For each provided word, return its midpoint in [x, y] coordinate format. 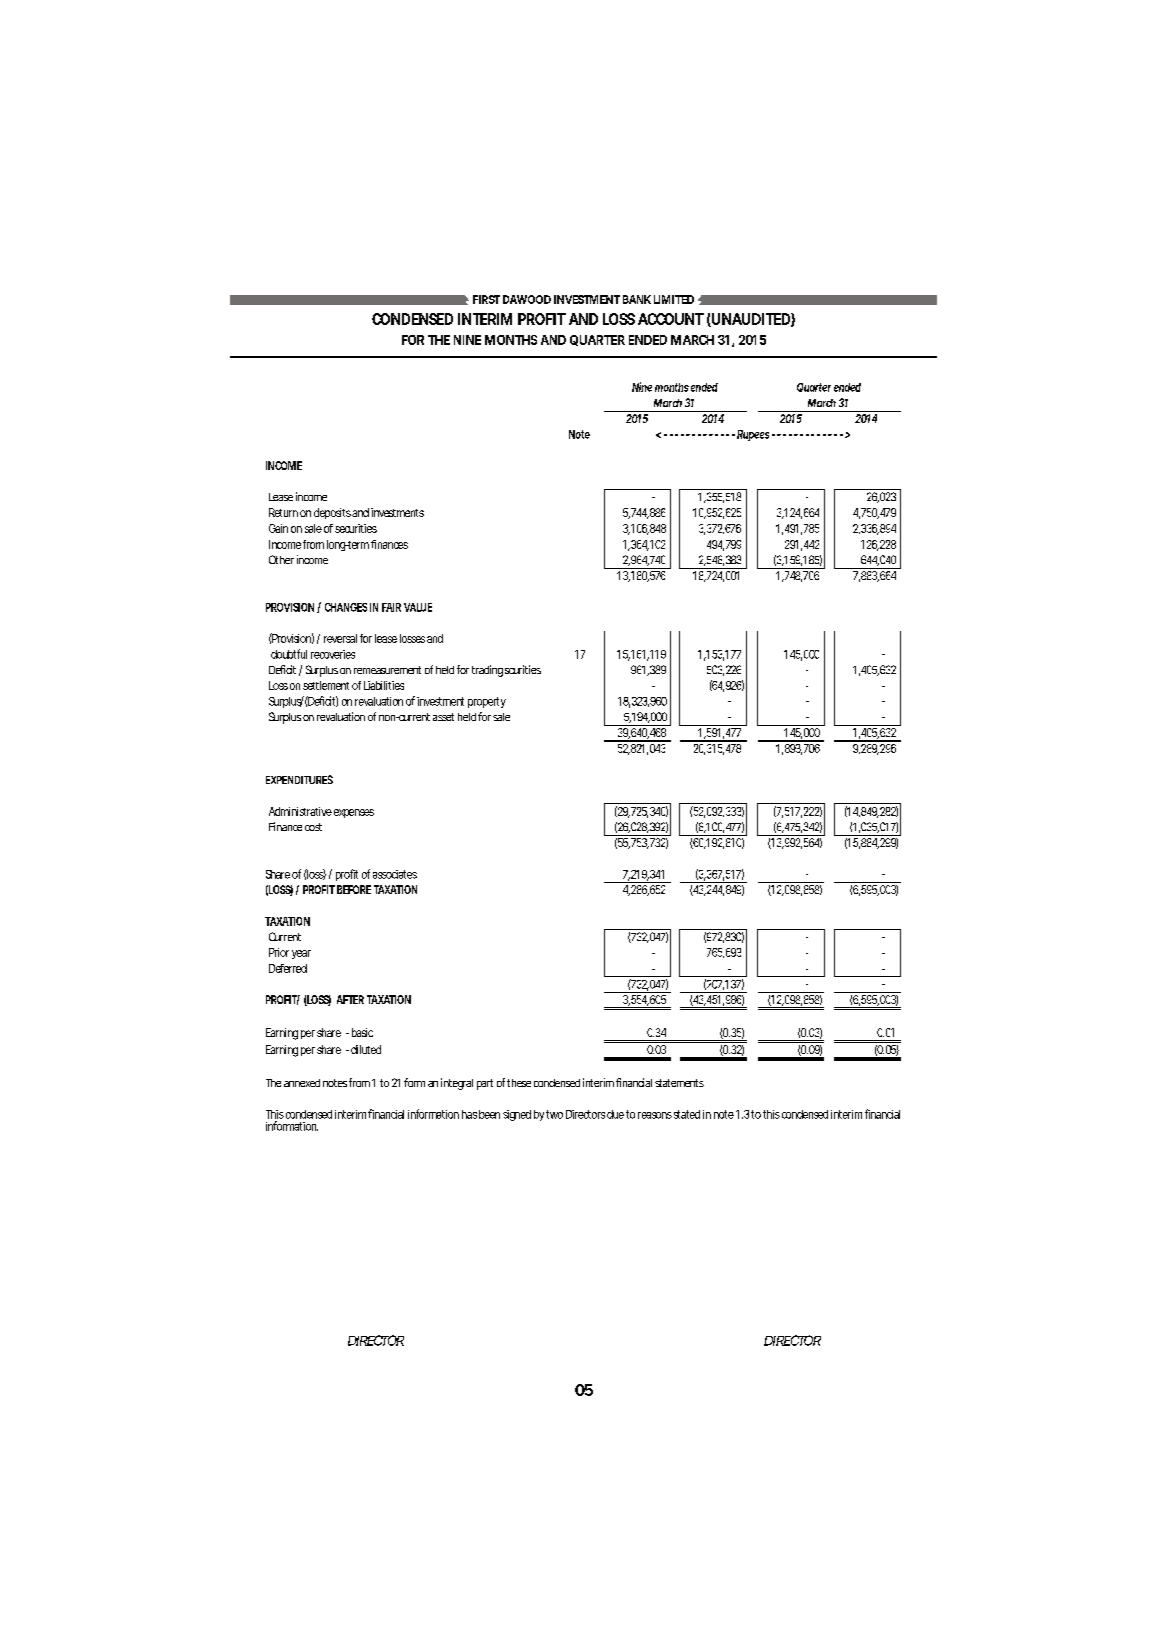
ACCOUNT [671, 319]
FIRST [486, 299]
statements [679, 1083]
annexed [302, 1083]
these [519, 1083]
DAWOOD [527, 299]
